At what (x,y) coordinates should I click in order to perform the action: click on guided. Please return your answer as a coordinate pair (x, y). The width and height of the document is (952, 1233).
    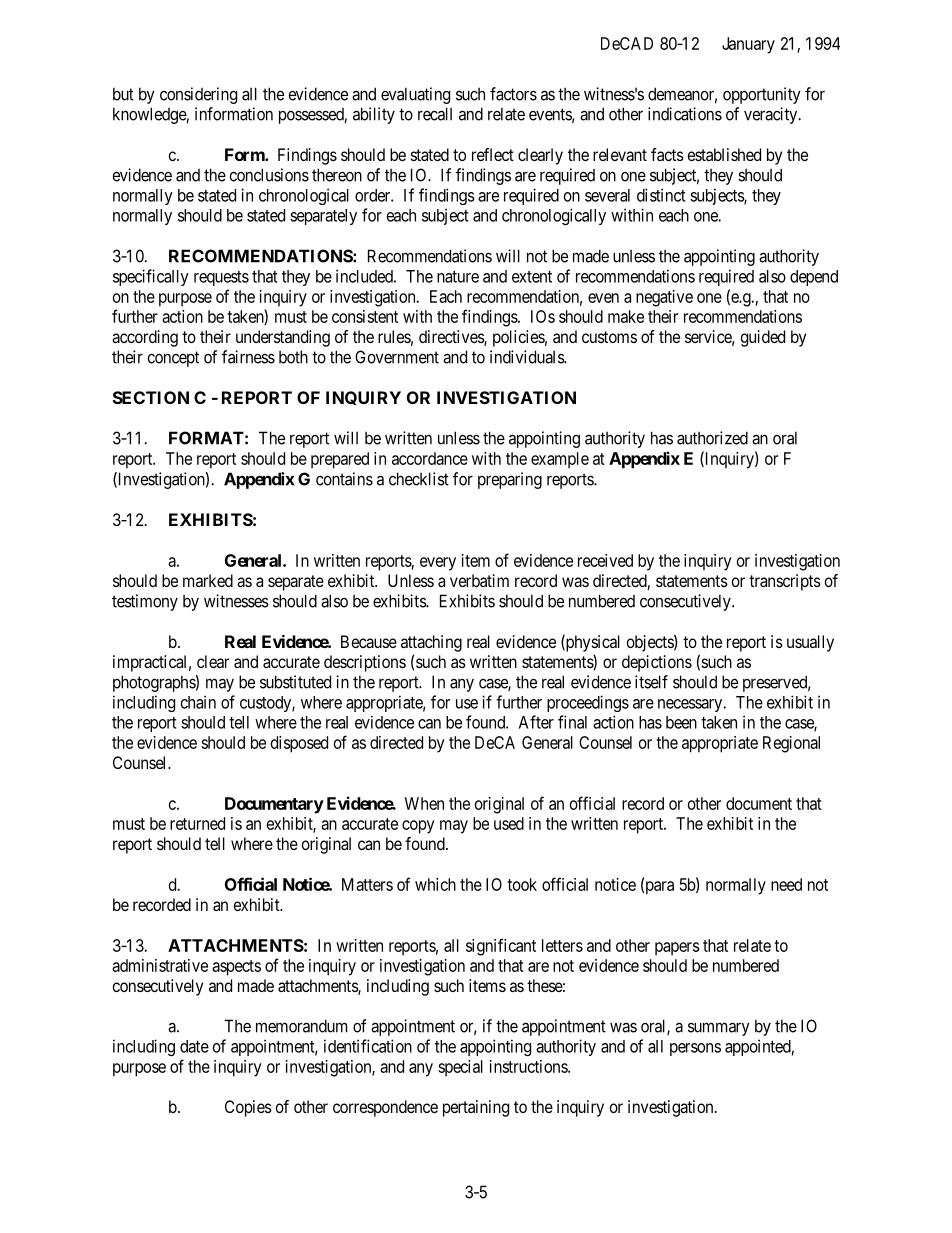
    Looking at the image, I should click on (763, 338).
